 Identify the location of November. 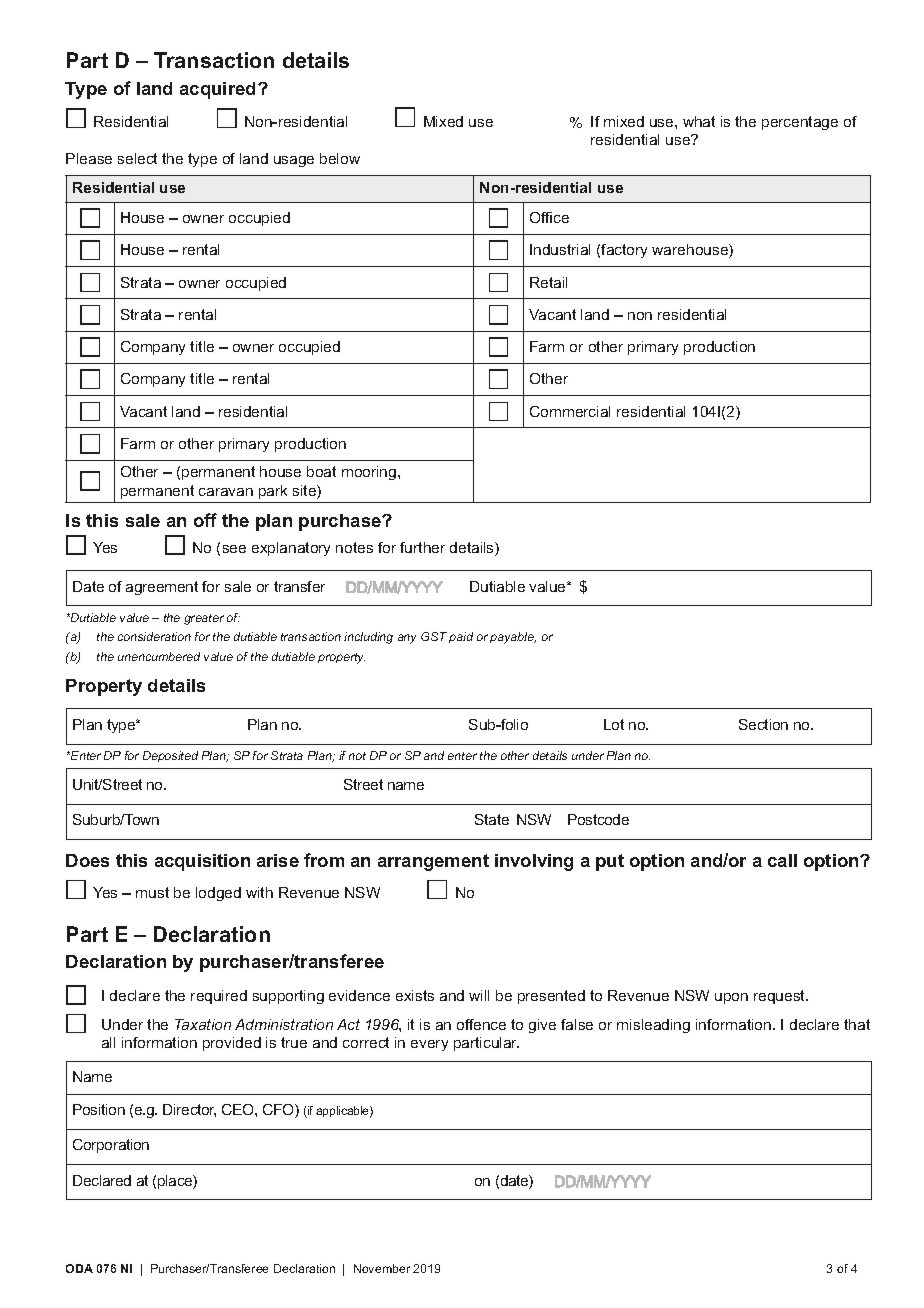
(382, 1268).
